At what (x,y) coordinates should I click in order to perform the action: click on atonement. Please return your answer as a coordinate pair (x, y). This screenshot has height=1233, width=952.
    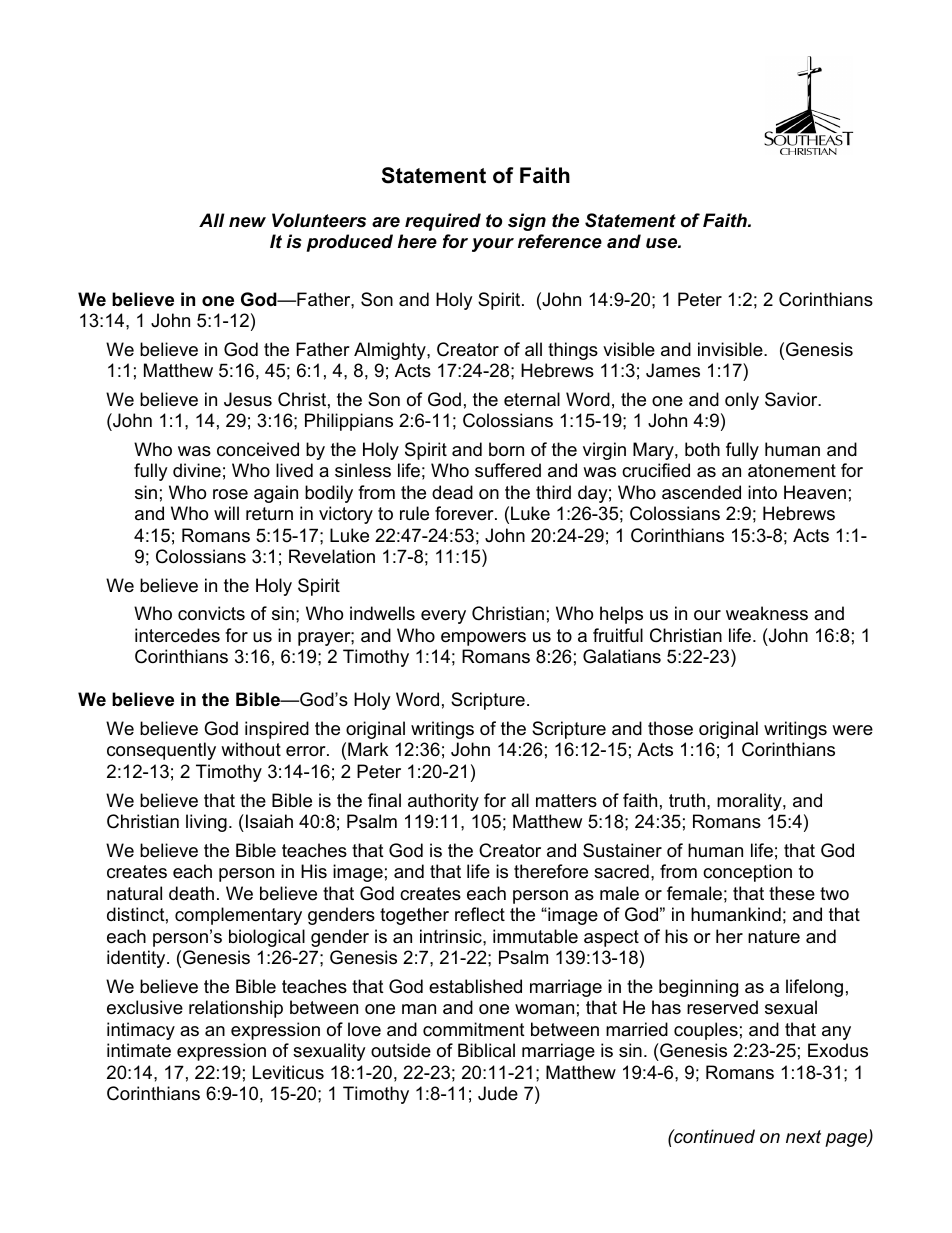
    Looking at the image, I should click on (792, 471).
